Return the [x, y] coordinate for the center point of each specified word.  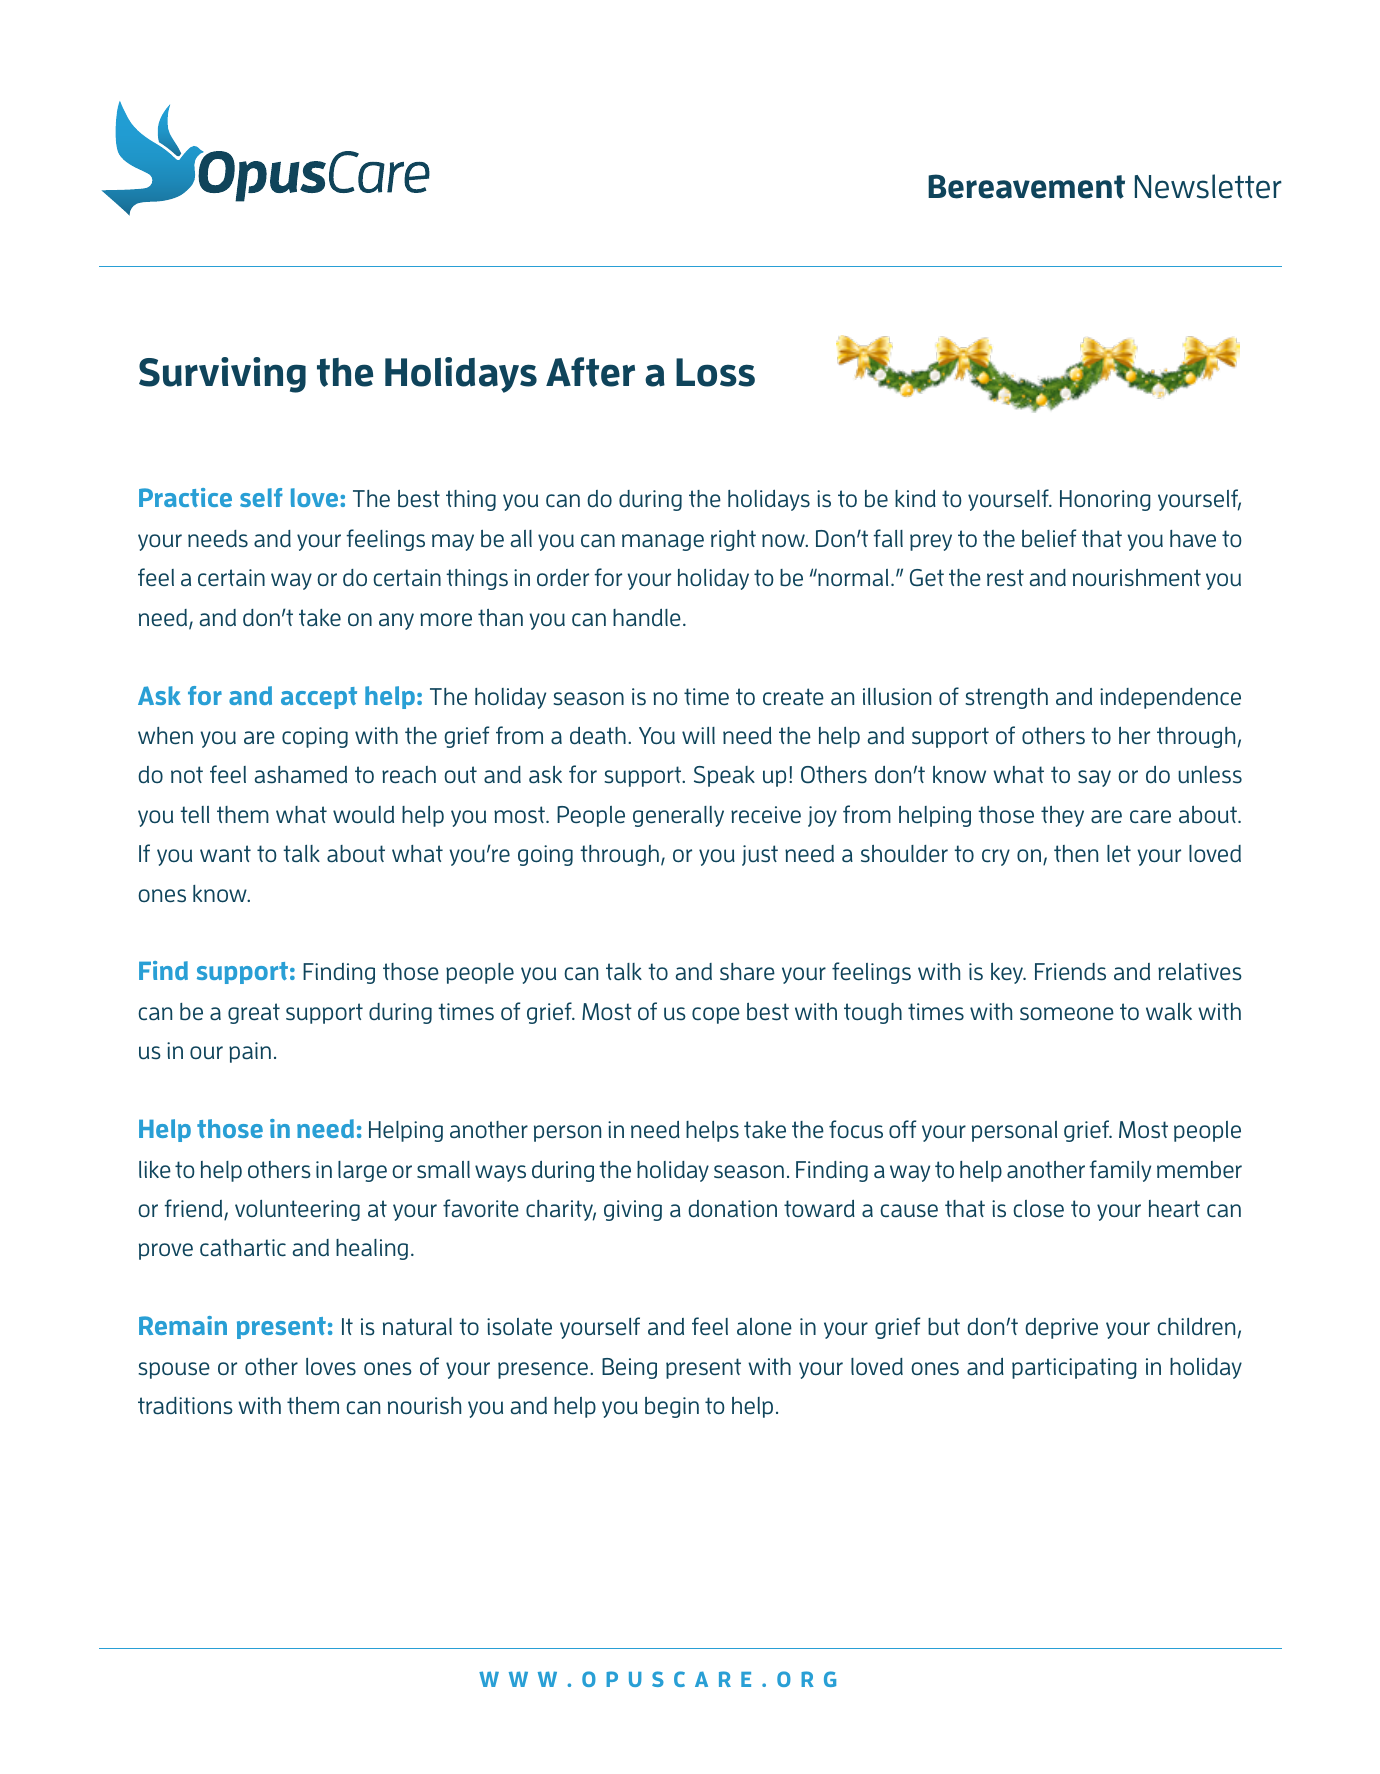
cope [716, 1015]
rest [1005, 578]
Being [629, 1368]
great [254, 1013]
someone [1067, 1014]
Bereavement [1026, 186]
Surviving [222, 375]
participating [1074, 1368]
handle [647, 618]
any [396, 621]
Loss [715, 372]
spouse [174, 1370]
